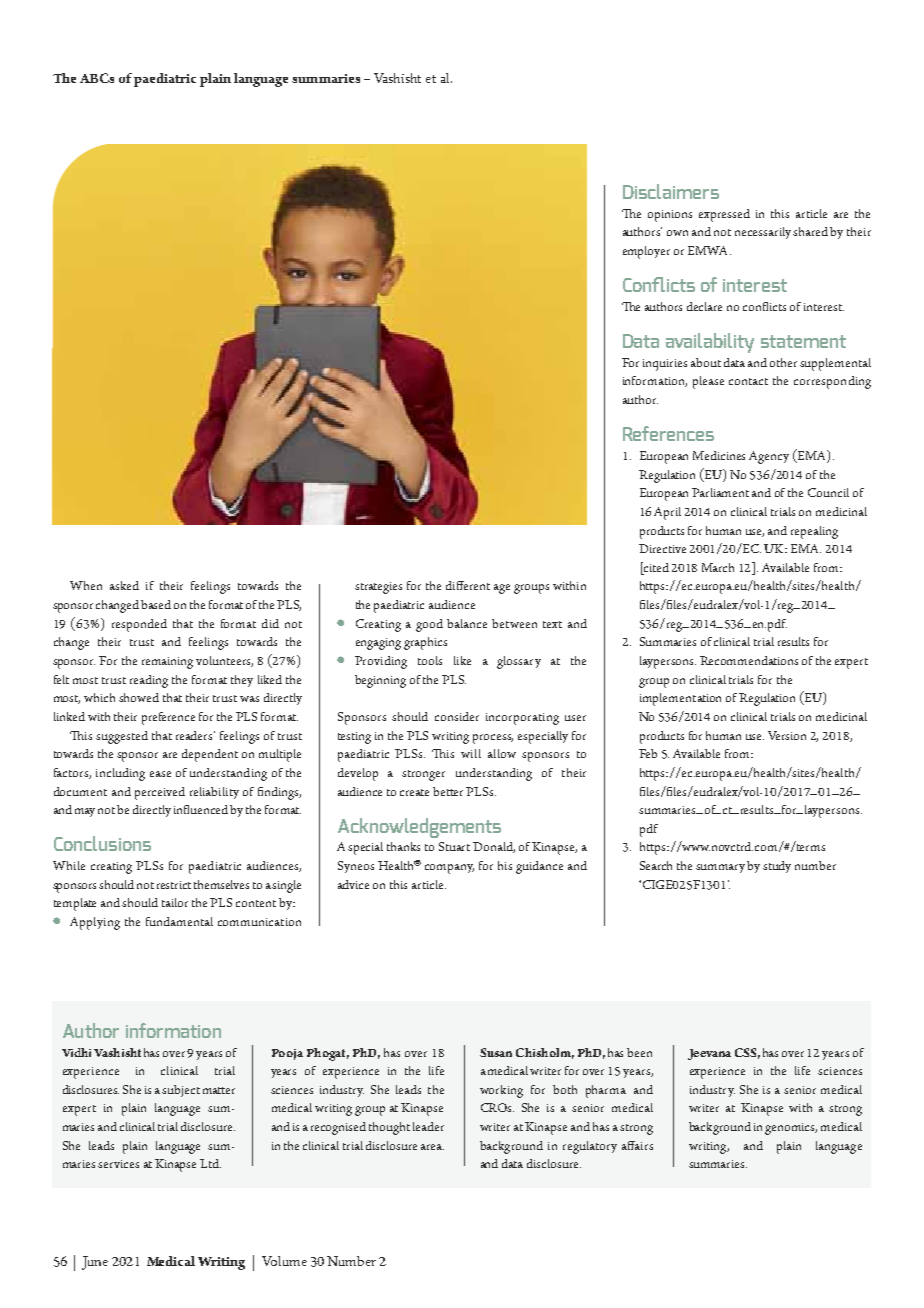 Image resolution: width=924 pixels, height=1308 pixels. I want to click on preference, so click(168, 718).
